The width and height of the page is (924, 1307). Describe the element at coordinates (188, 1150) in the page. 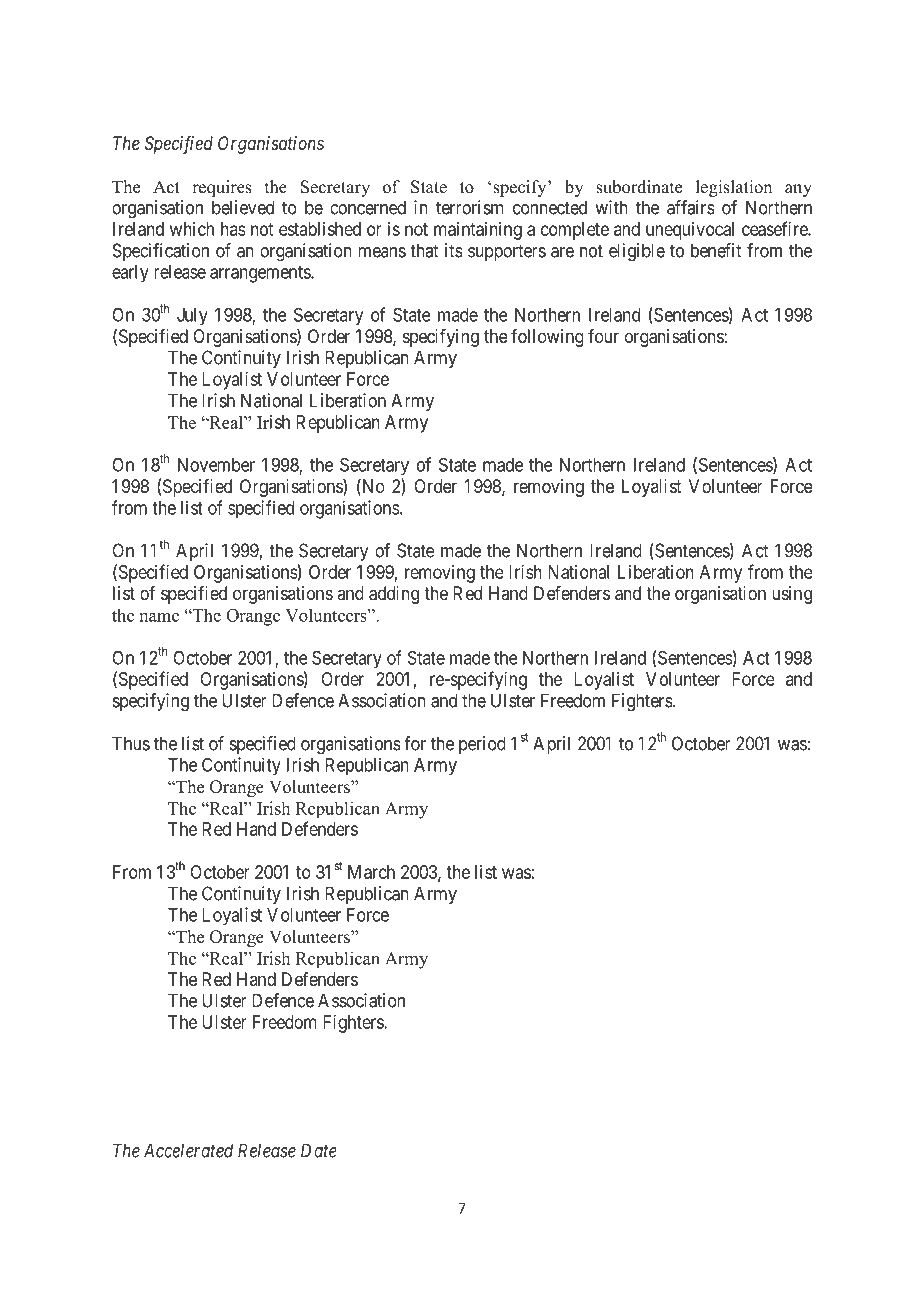

I see `Accelerated` at that location.
